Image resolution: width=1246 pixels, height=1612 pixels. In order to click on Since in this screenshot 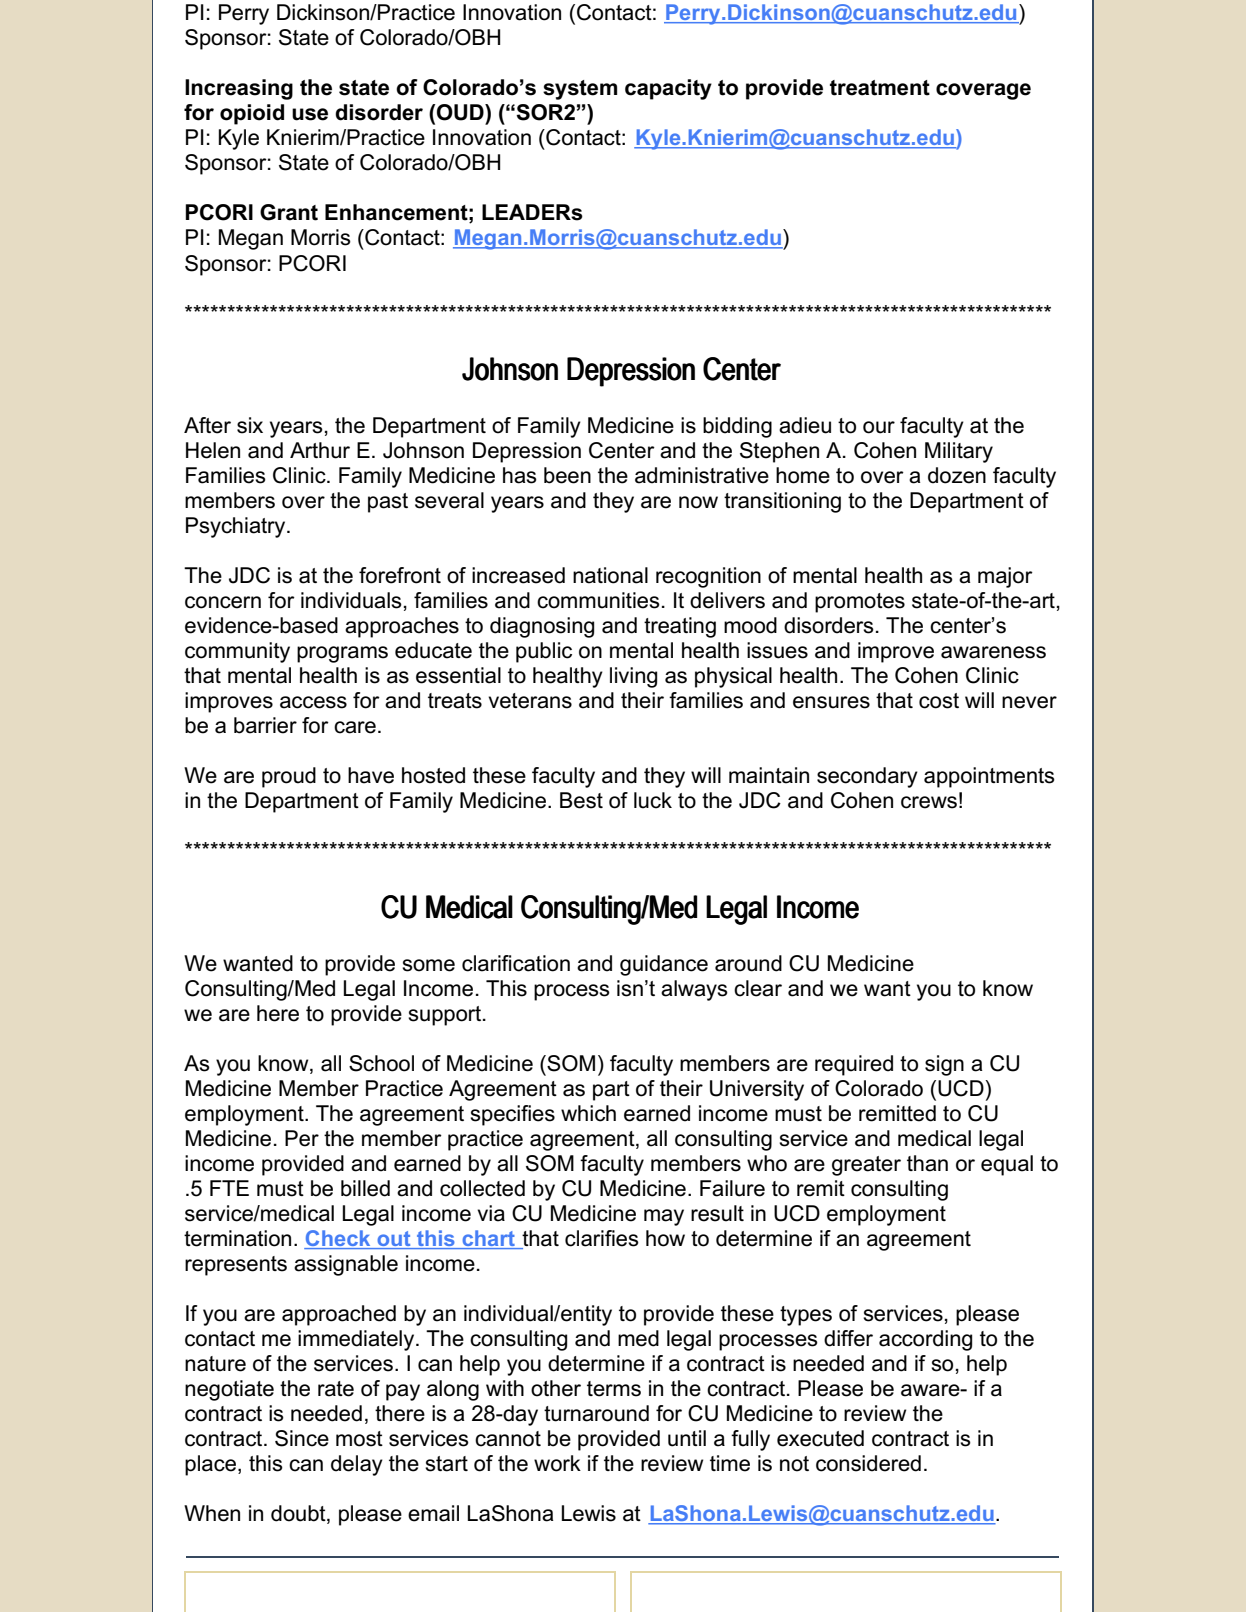, I will do `click(302, 1438)`.
